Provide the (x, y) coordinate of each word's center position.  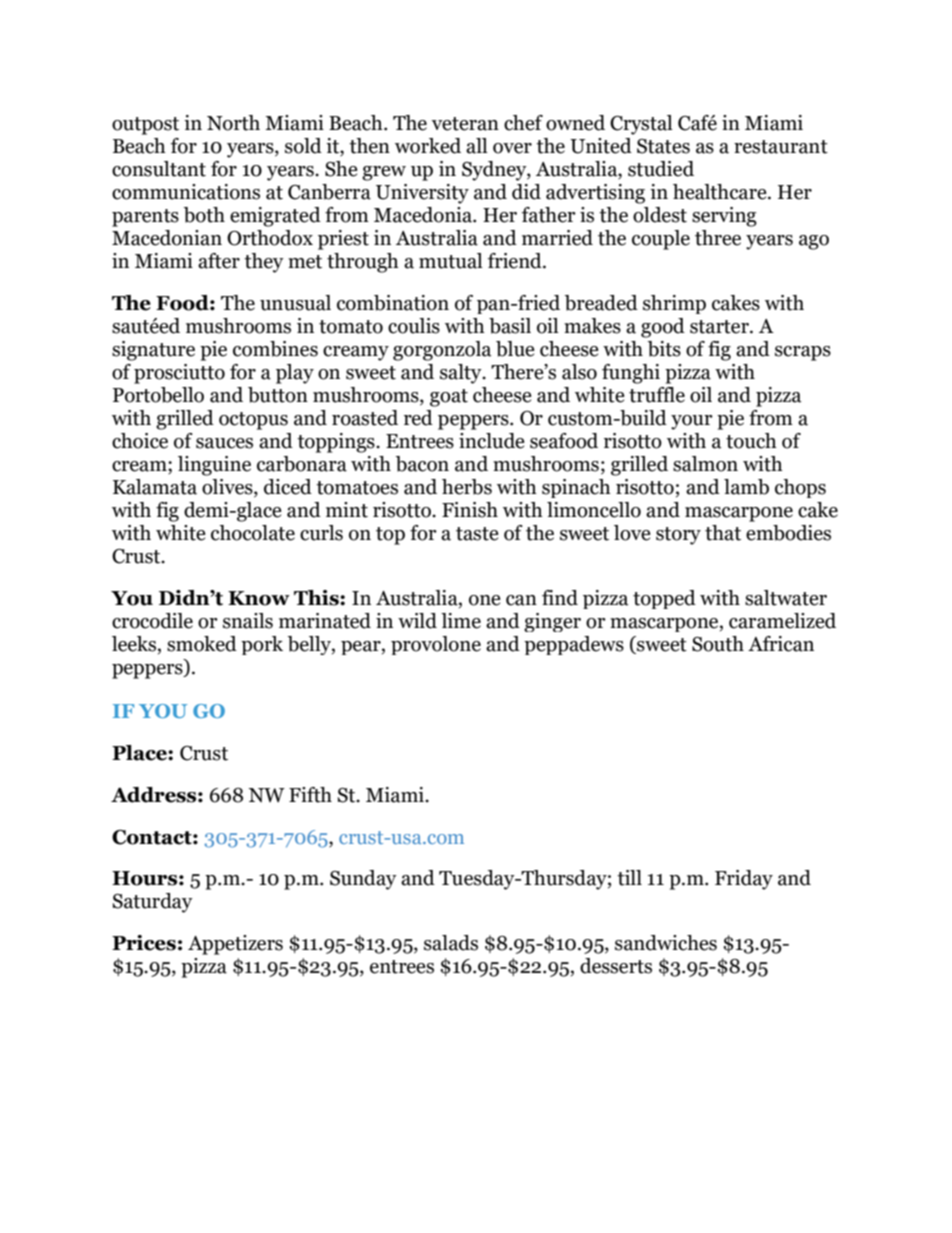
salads (451, 943)
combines (275, 349)
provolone (436, 645)
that (723, 533)
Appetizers (235, 945)
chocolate (253, 533)
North (233, 123)
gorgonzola (442, 351)
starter (720, 327)
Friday (744, 880)
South (718, 644)
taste (477, 534)
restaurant (781, 147)
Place (140, 753)
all (477, 146)
